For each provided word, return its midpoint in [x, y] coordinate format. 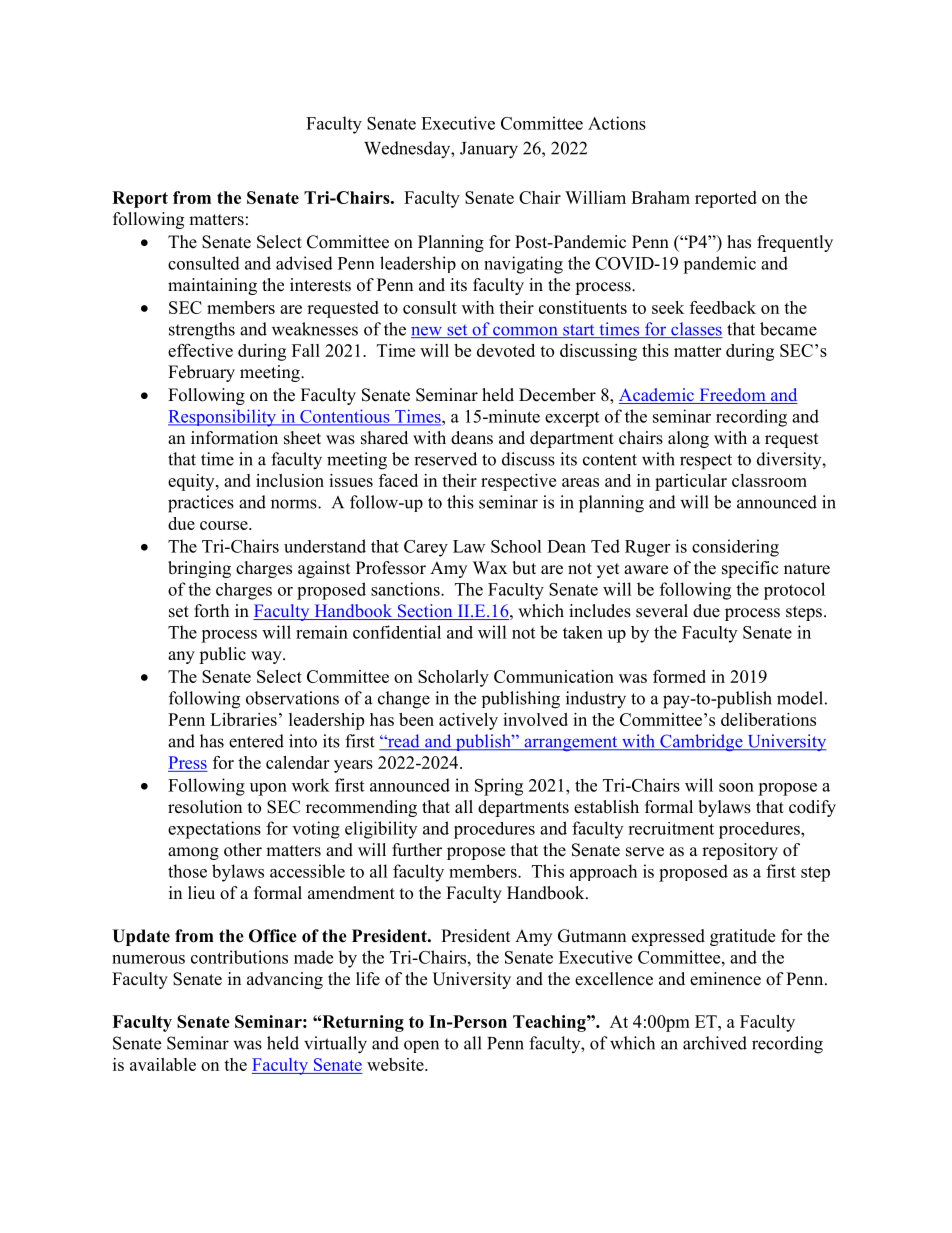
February [201, 373]
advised [304, 263]
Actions [617, 123]
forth [211, 611]
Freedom [732, 396]
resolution [205, 807]
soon [736, 787]
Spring [499, 787]
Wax [490, 567]
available [163, 1064]
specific [750, 569]
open [421, 1046]
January [489, 150]
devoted [506, 350]
